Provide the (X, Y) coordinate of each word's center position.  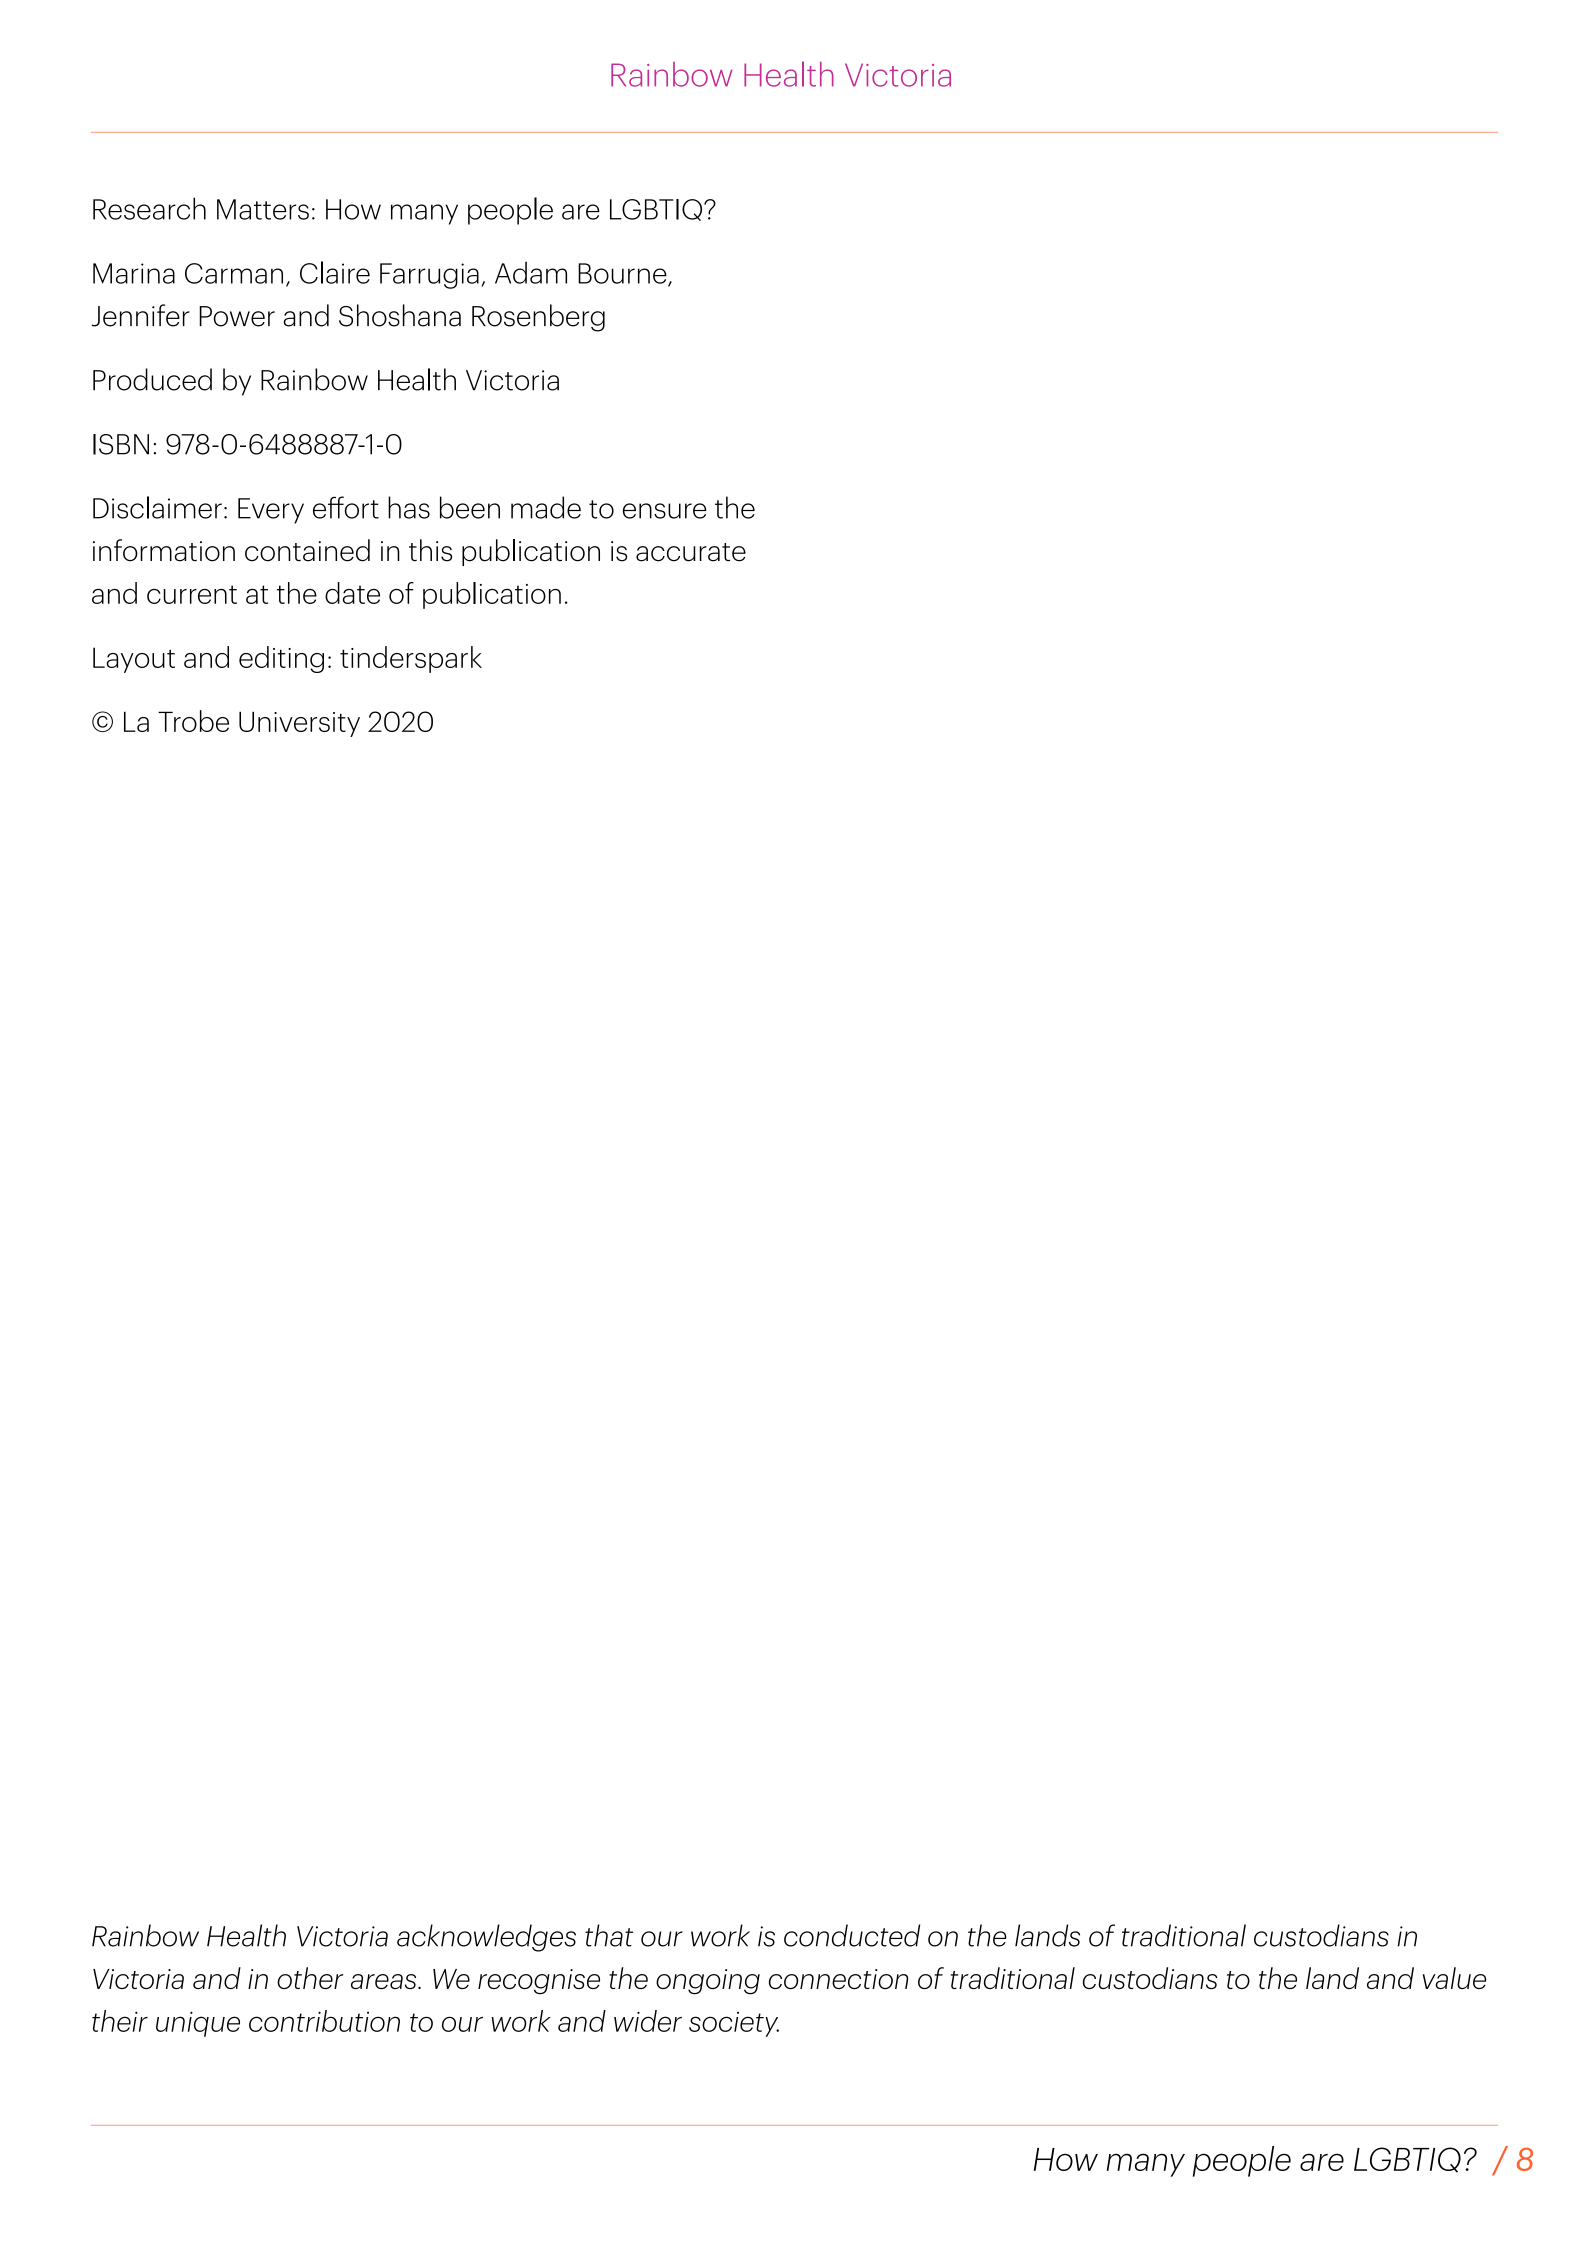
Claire (335, 272)
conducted (852, 1935)
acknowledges (486, 1938)
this (430, 550)
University (299, 724)
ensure (665, 511)
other (310, 1978)
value (1454, 1978)
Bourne (623, 274)
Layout (134, 660)
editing (281, 659)
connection (838, 1979)
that (609, 1935)
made (546, 507)
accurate (691, 552)
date (352, 593)
